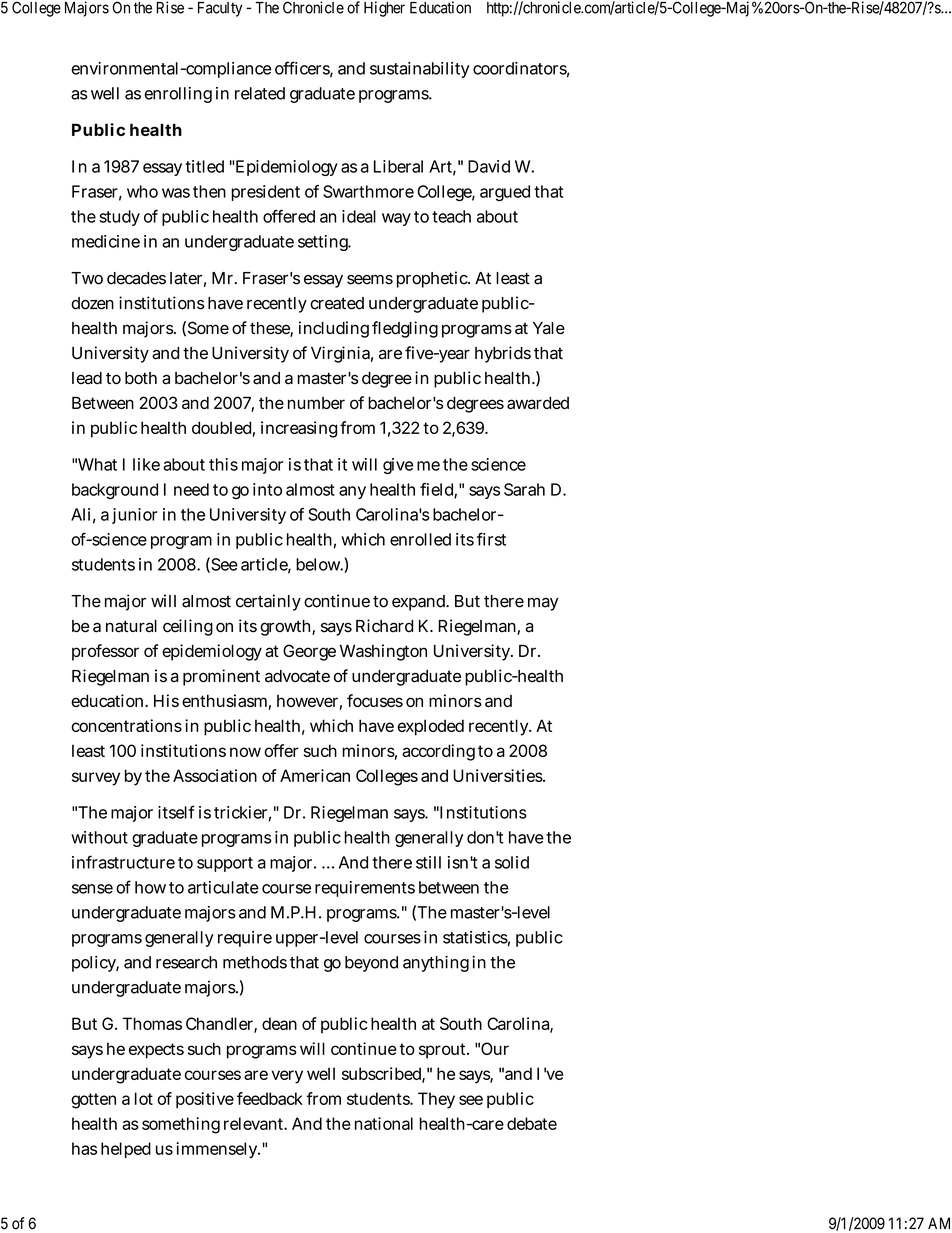 This screenshot has width=952, height=1233. I want to click on officers, so click(304, 69).
